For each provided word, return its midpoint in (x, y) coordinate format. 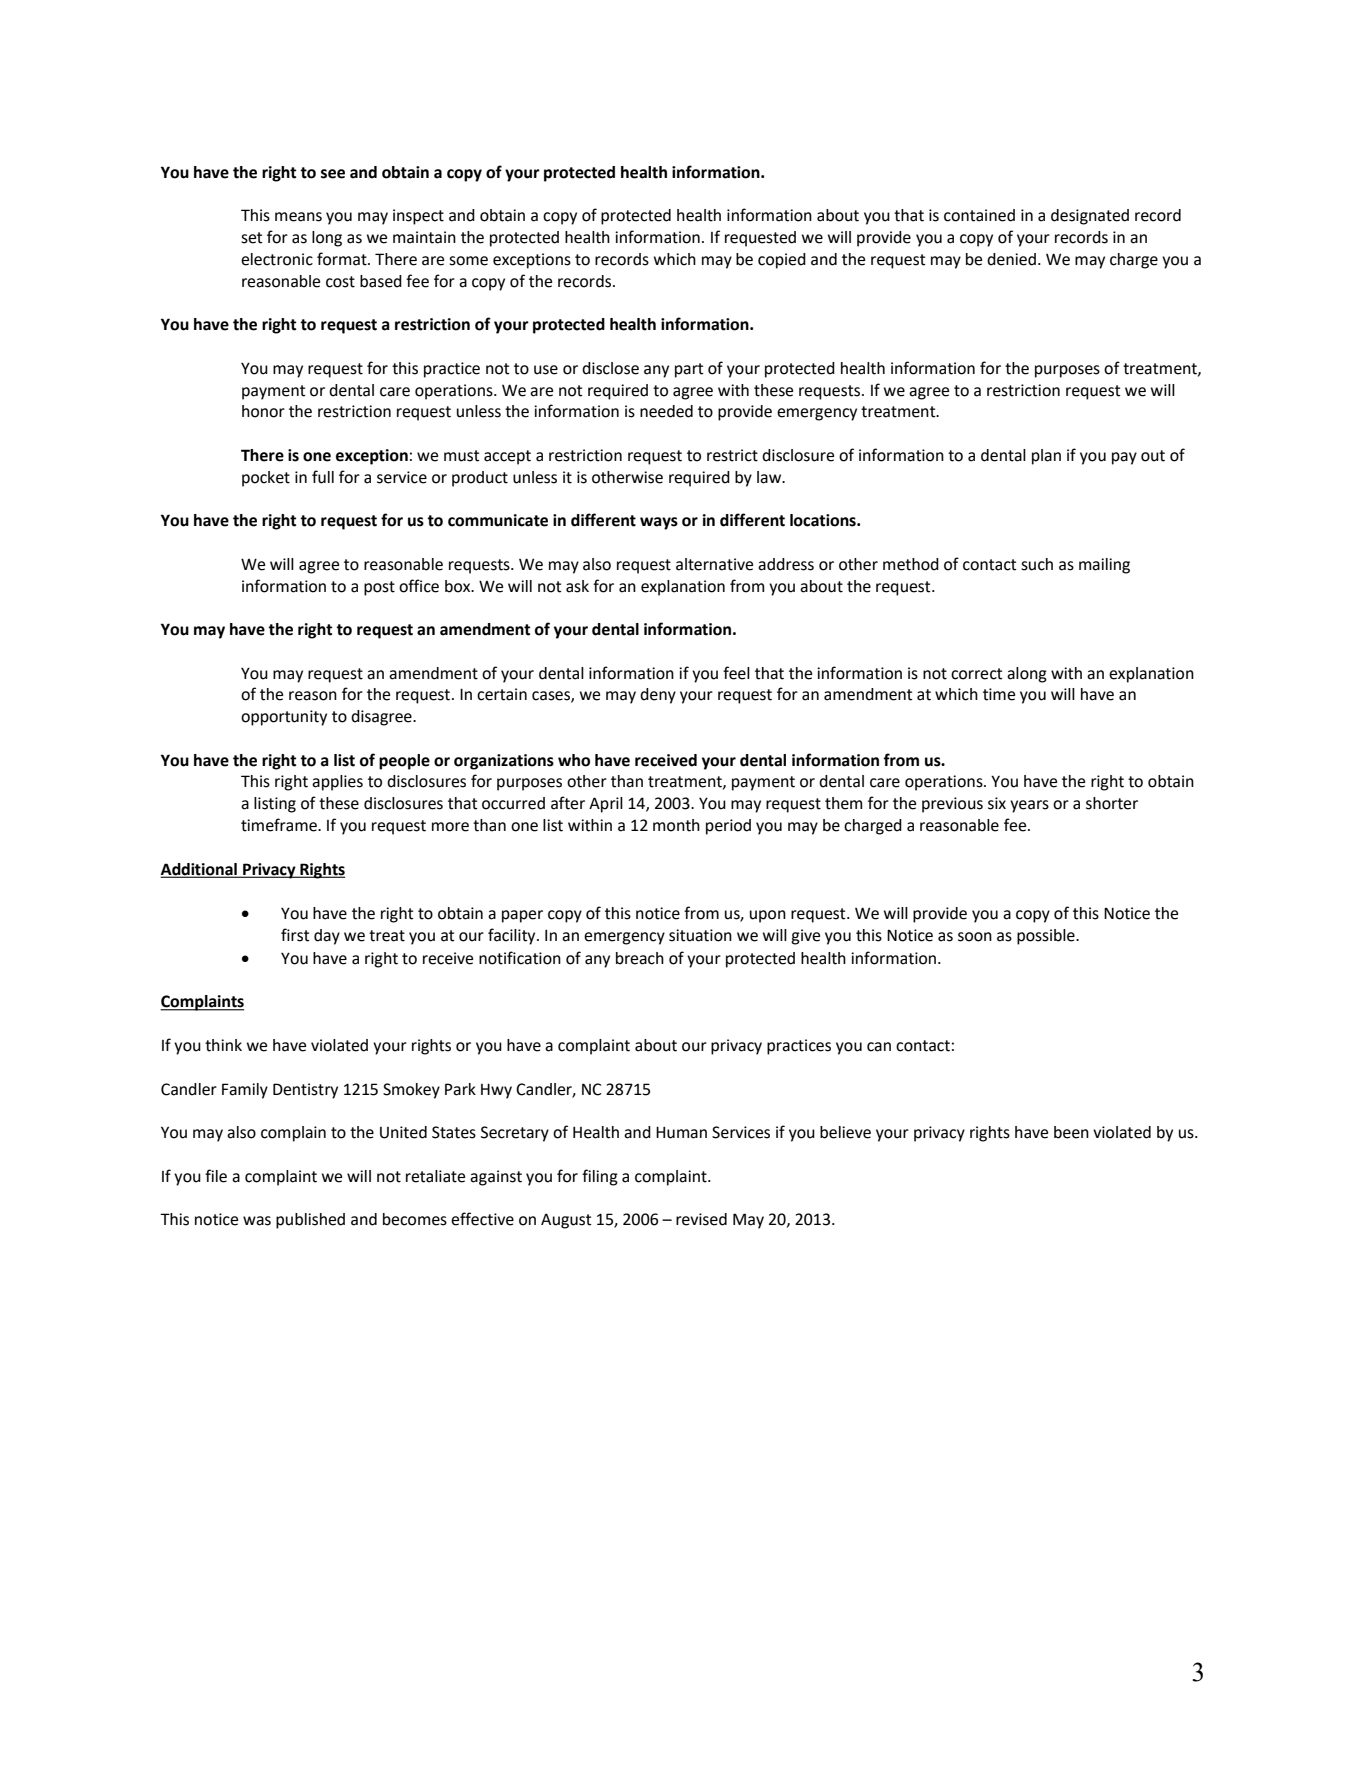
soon (975, 937)
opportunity (284, 718)
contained (979, 215)
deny (658, 696)
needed (666, 411)
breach (640, 958)
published (310, 1221)
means (298, 217)
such (1037, 564)
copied (782, 261)
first (295, 935)
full (323, 477)
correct (977, 674)
